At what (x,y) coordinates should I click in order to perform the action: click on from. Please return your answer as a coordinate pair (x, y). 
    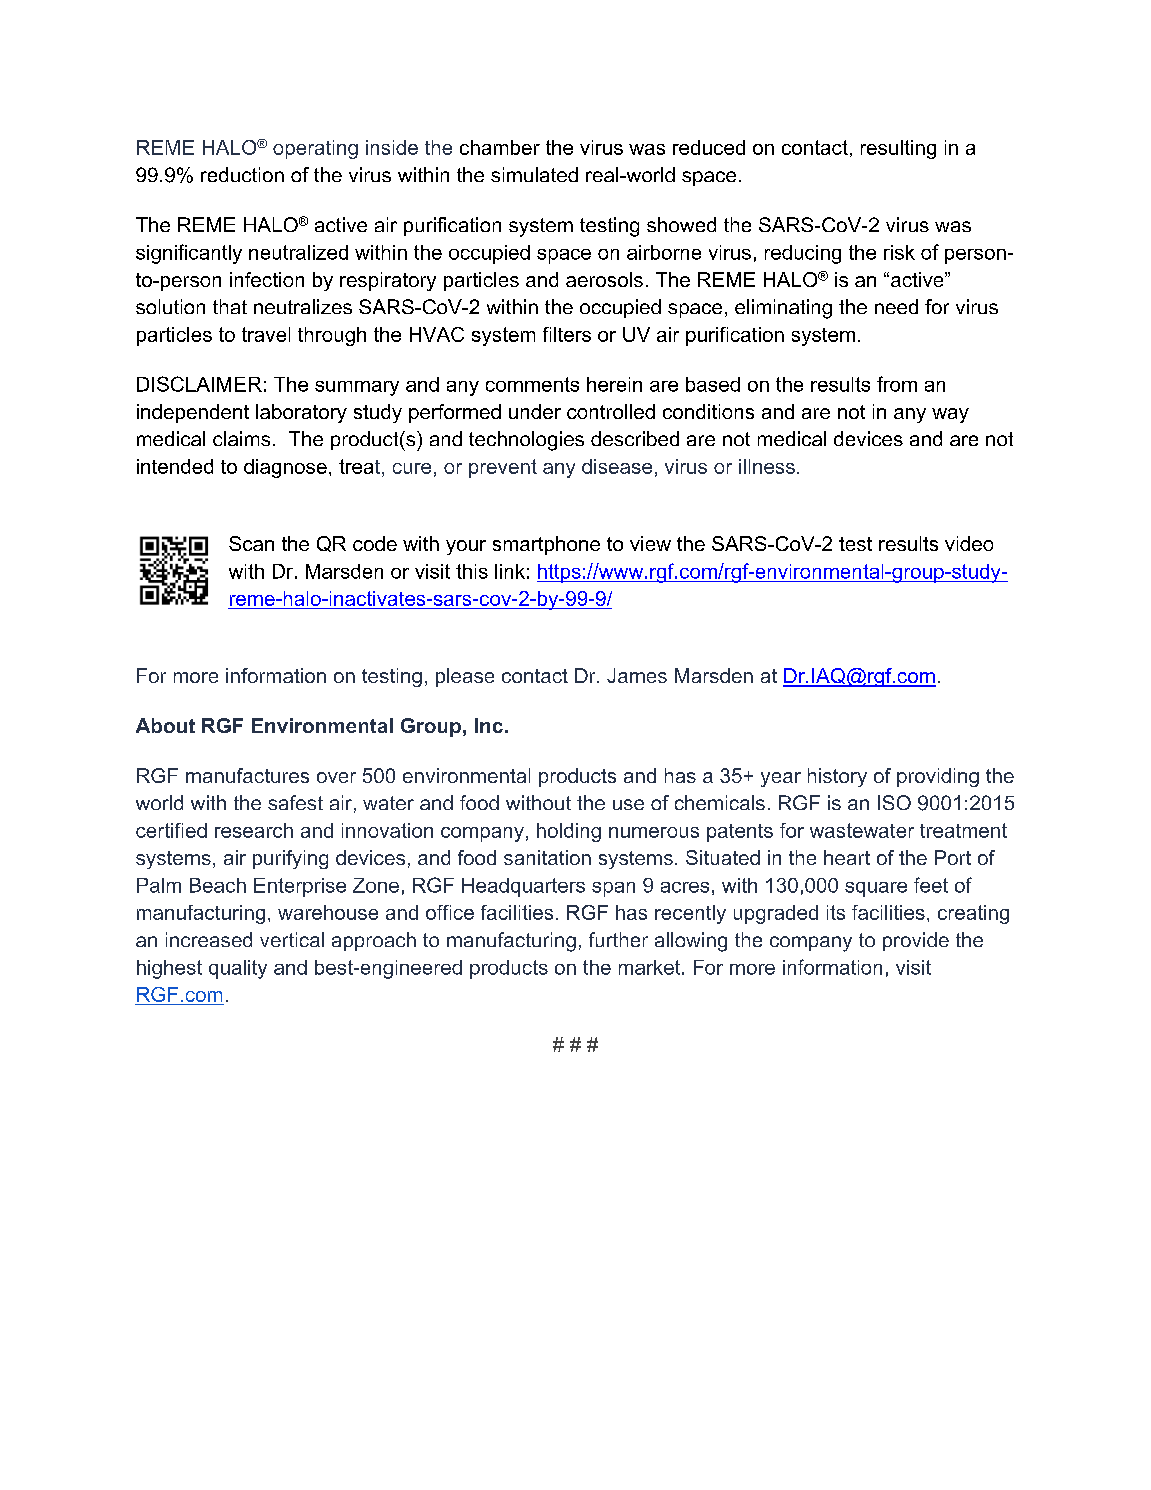
    Looking at the image, I should click on (897, 384).
